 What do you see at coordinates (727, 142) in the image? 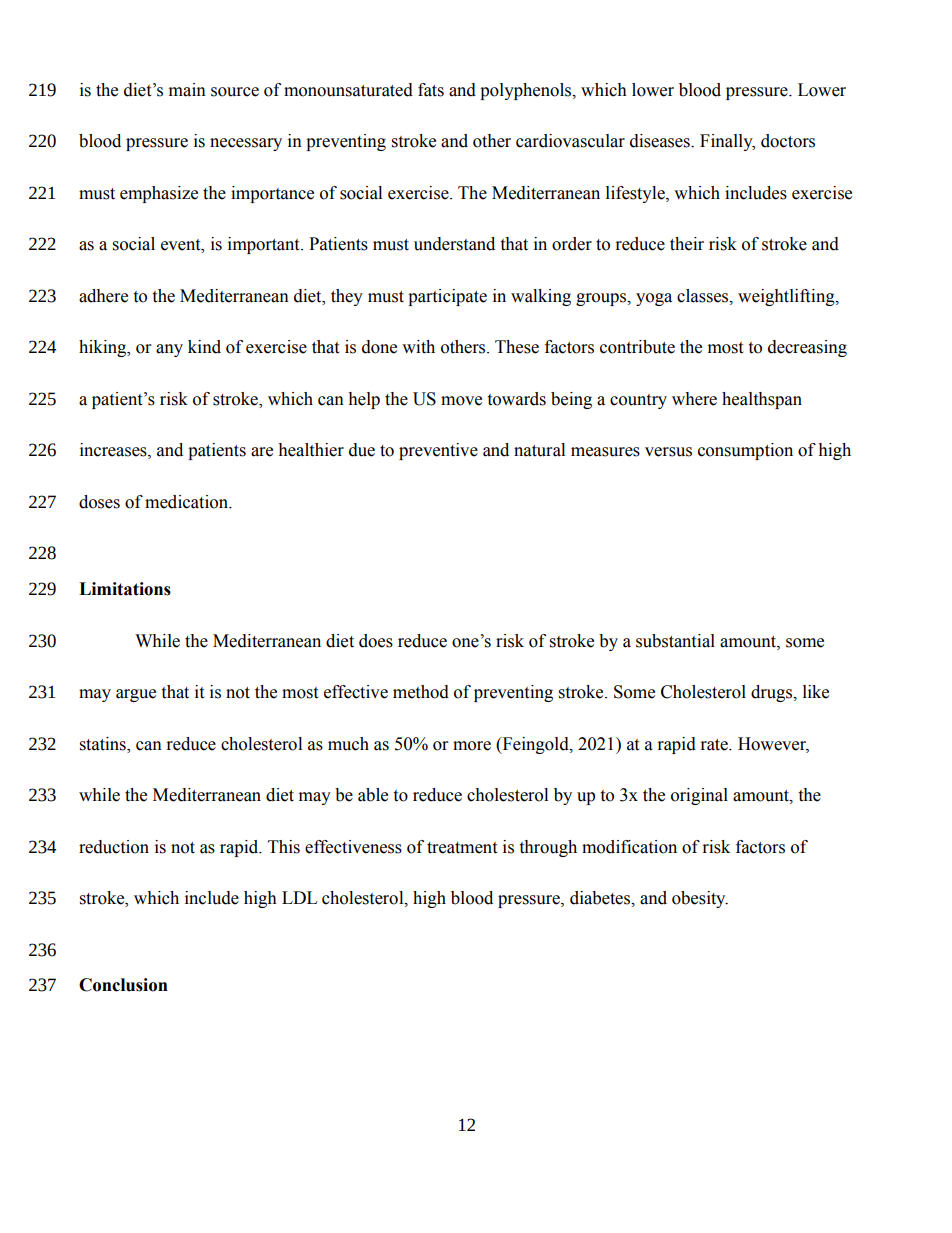
I see `Finally` at bounding box center [727, 142].
